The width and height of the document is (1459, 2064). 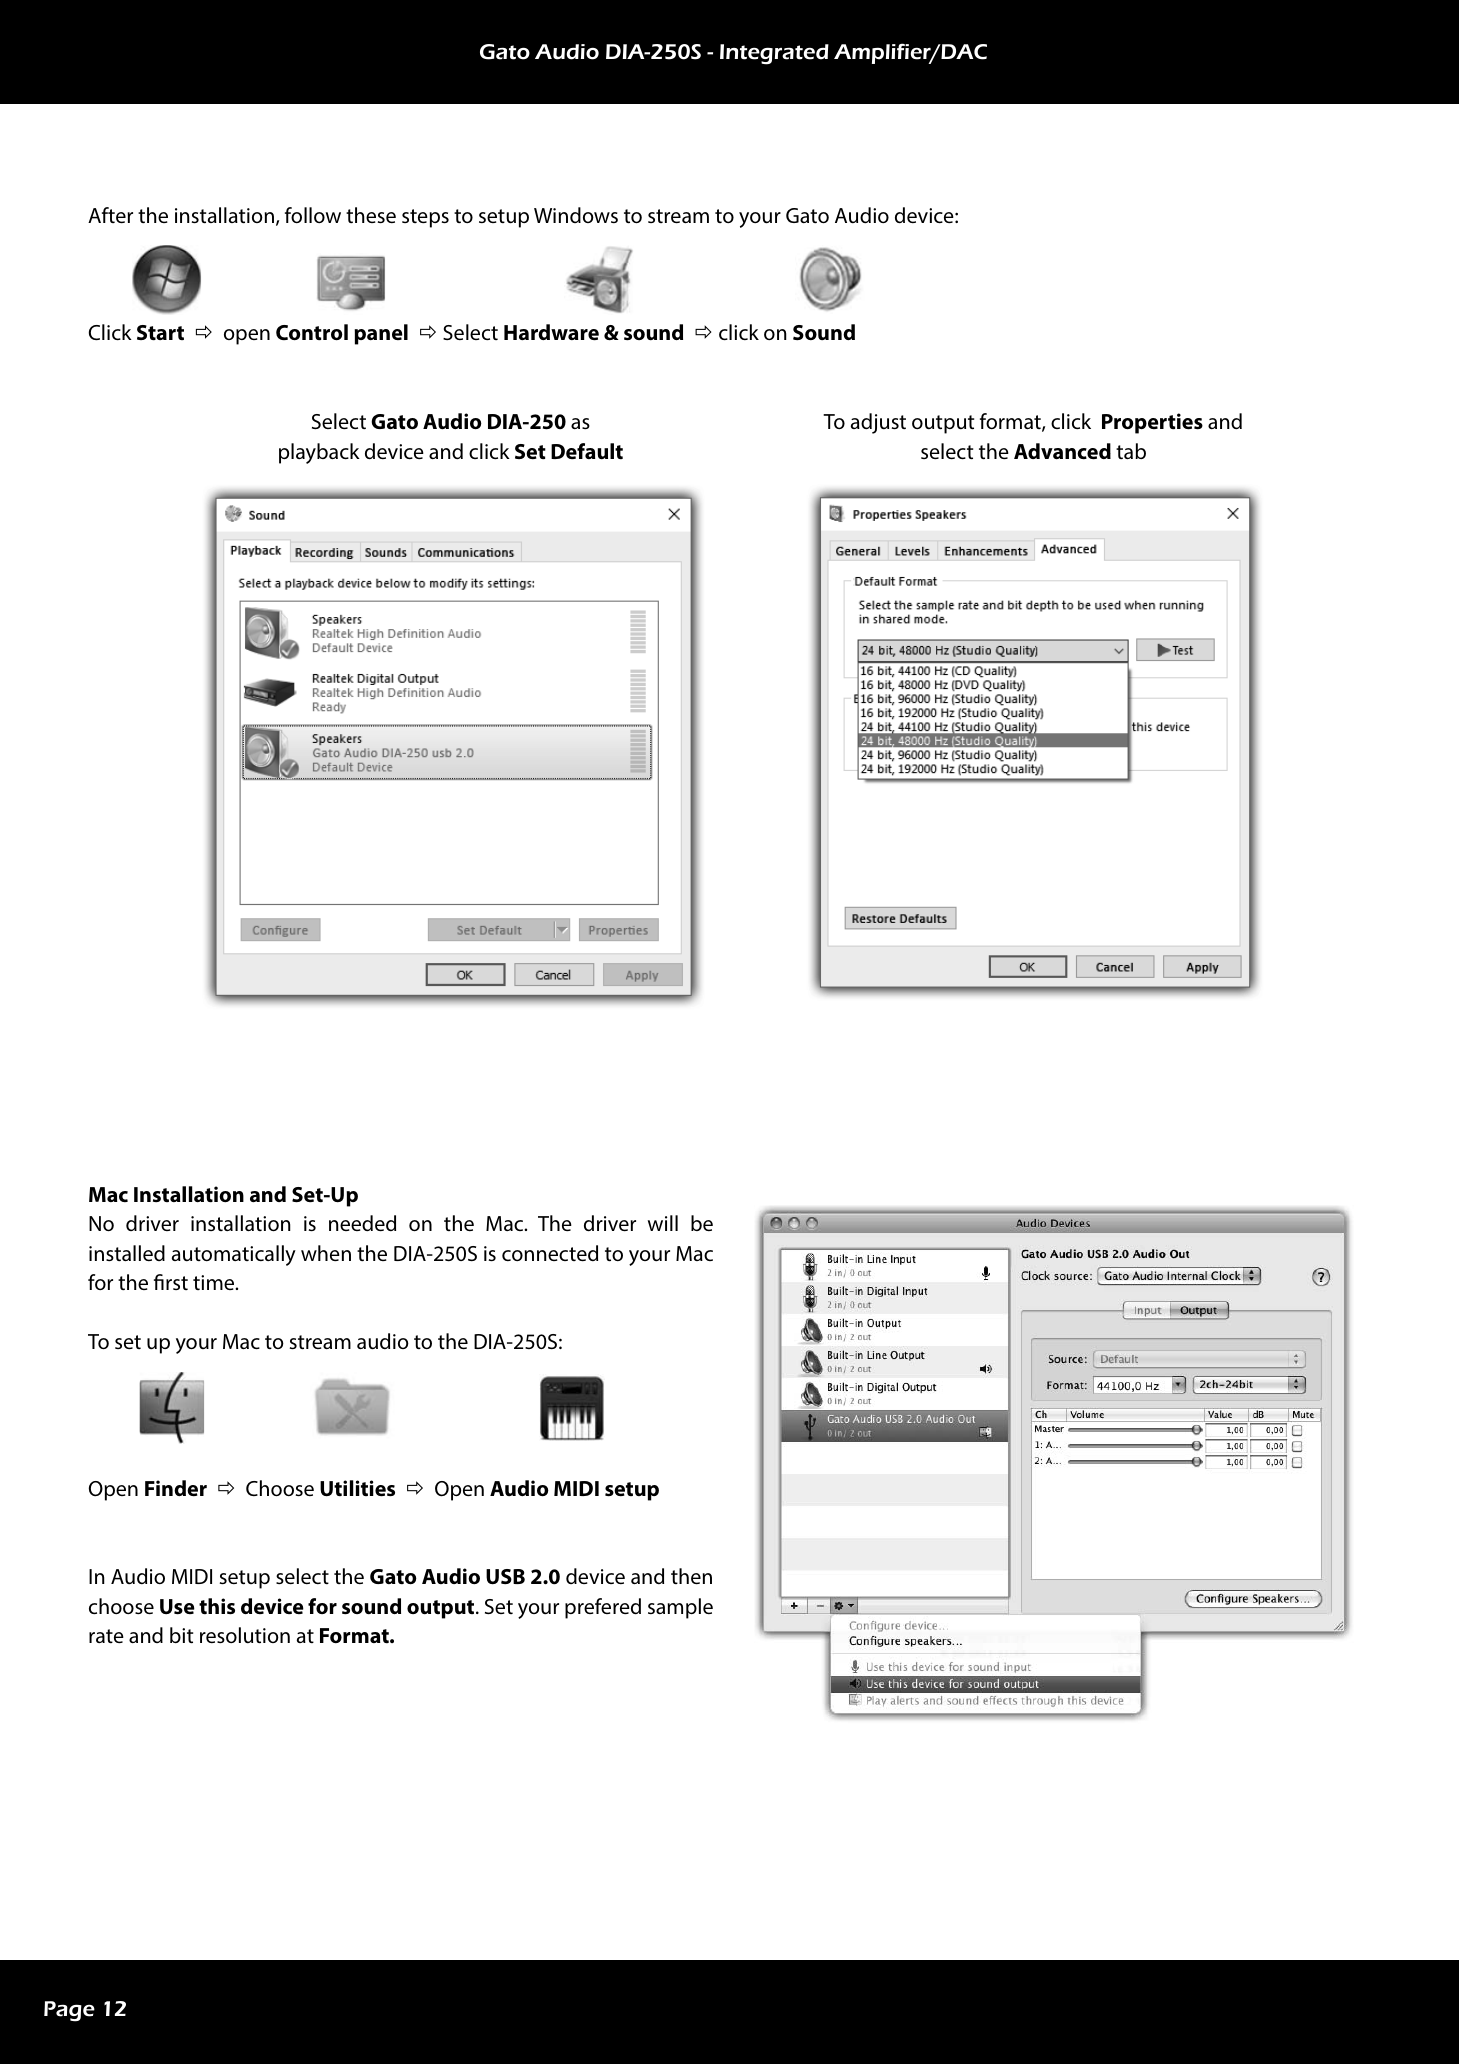 I want to click on connected, so click(x=550, y=1253).
